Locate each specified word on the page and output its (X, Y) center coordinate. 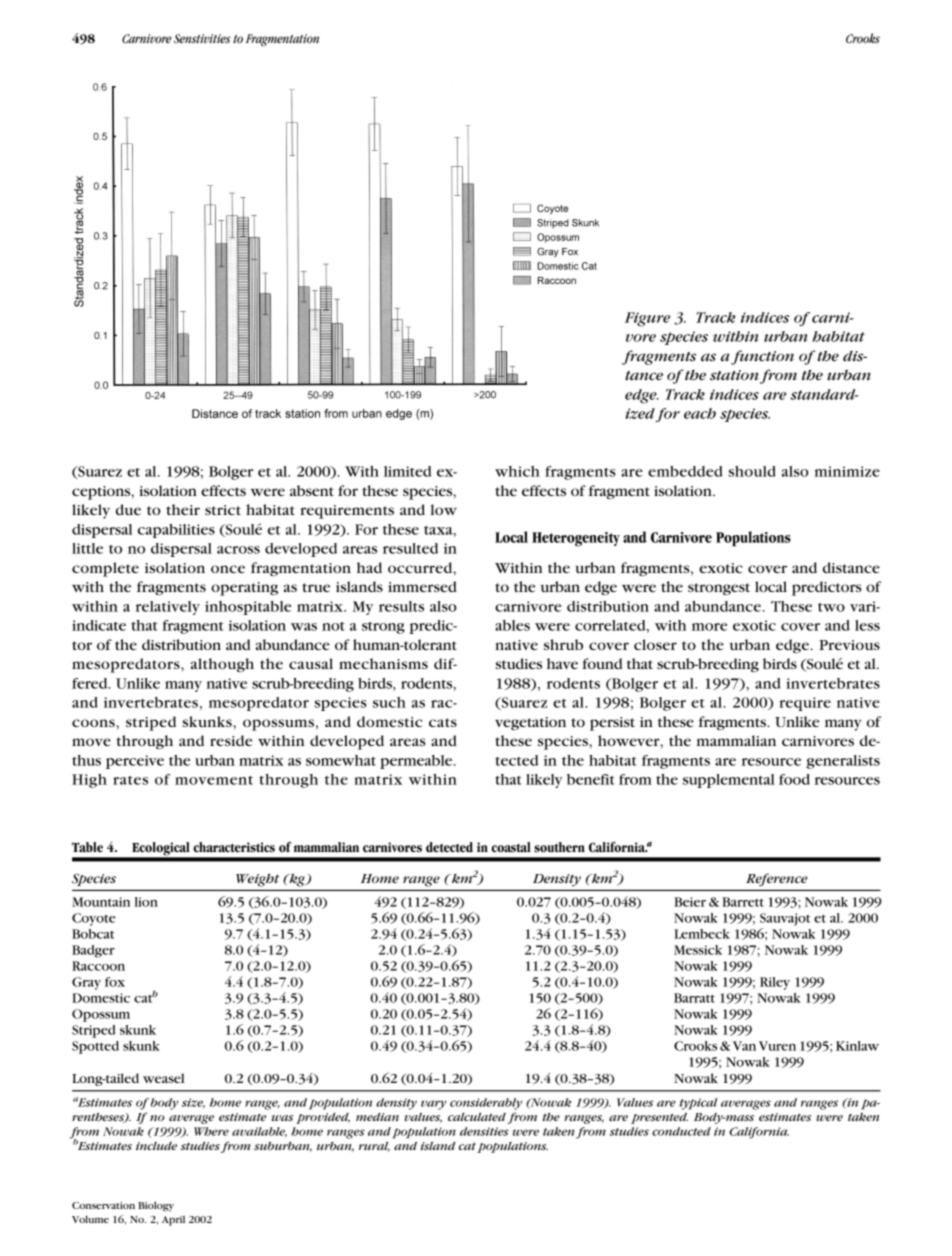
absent (312, 490)
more (709, 627)
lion (146, 902)
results (401, 606)
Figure (647, 319)
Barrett (743, 902)
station (735, 376)
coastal (511, 847)
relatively (168, 608)
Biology (156, 1206)
